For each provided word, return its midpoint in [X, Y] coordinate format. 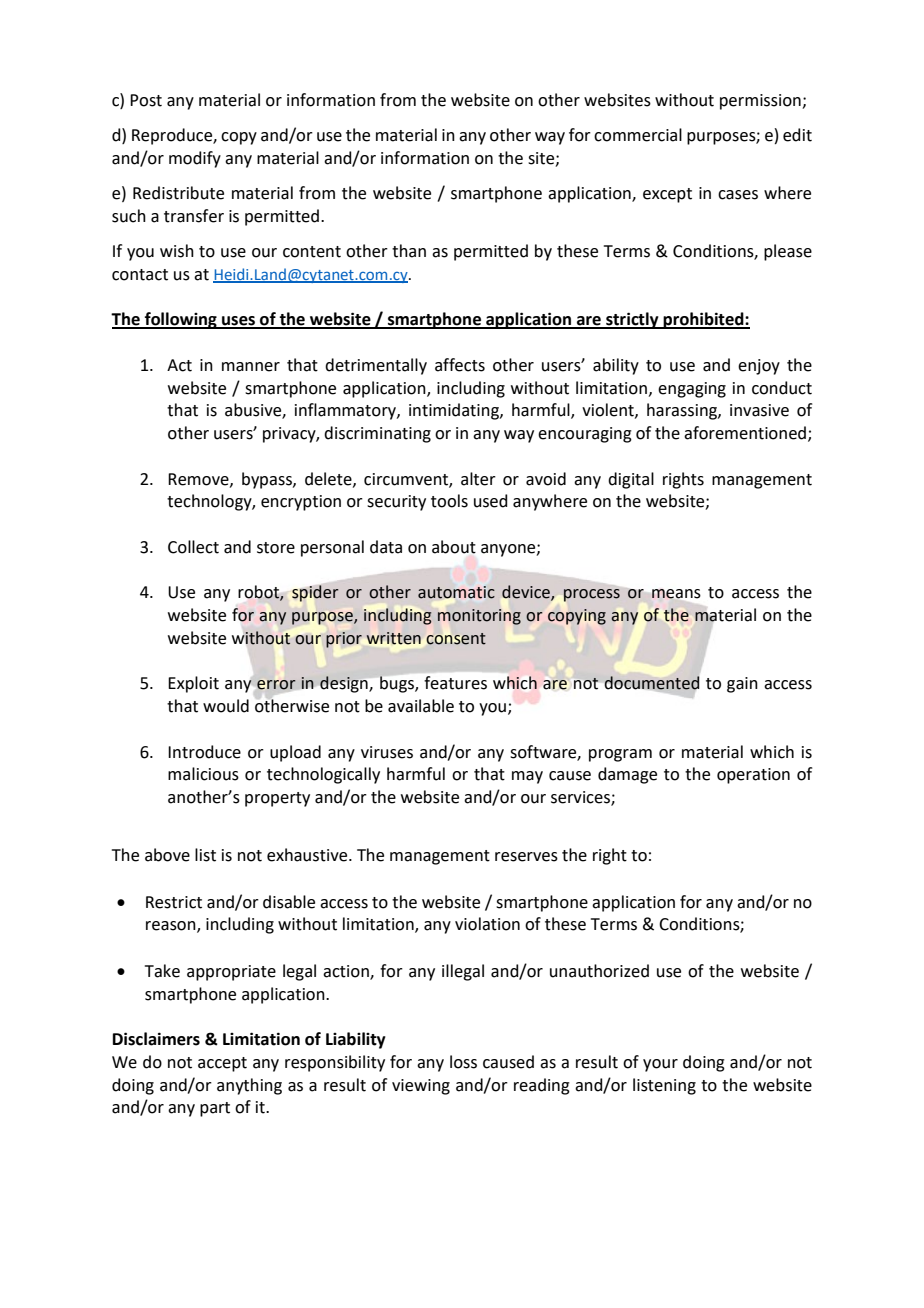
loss [463, 1062]
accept [222, 1064]
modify [195, 159]
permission [761, 102]
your [660, 1065]
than [409, 251]
